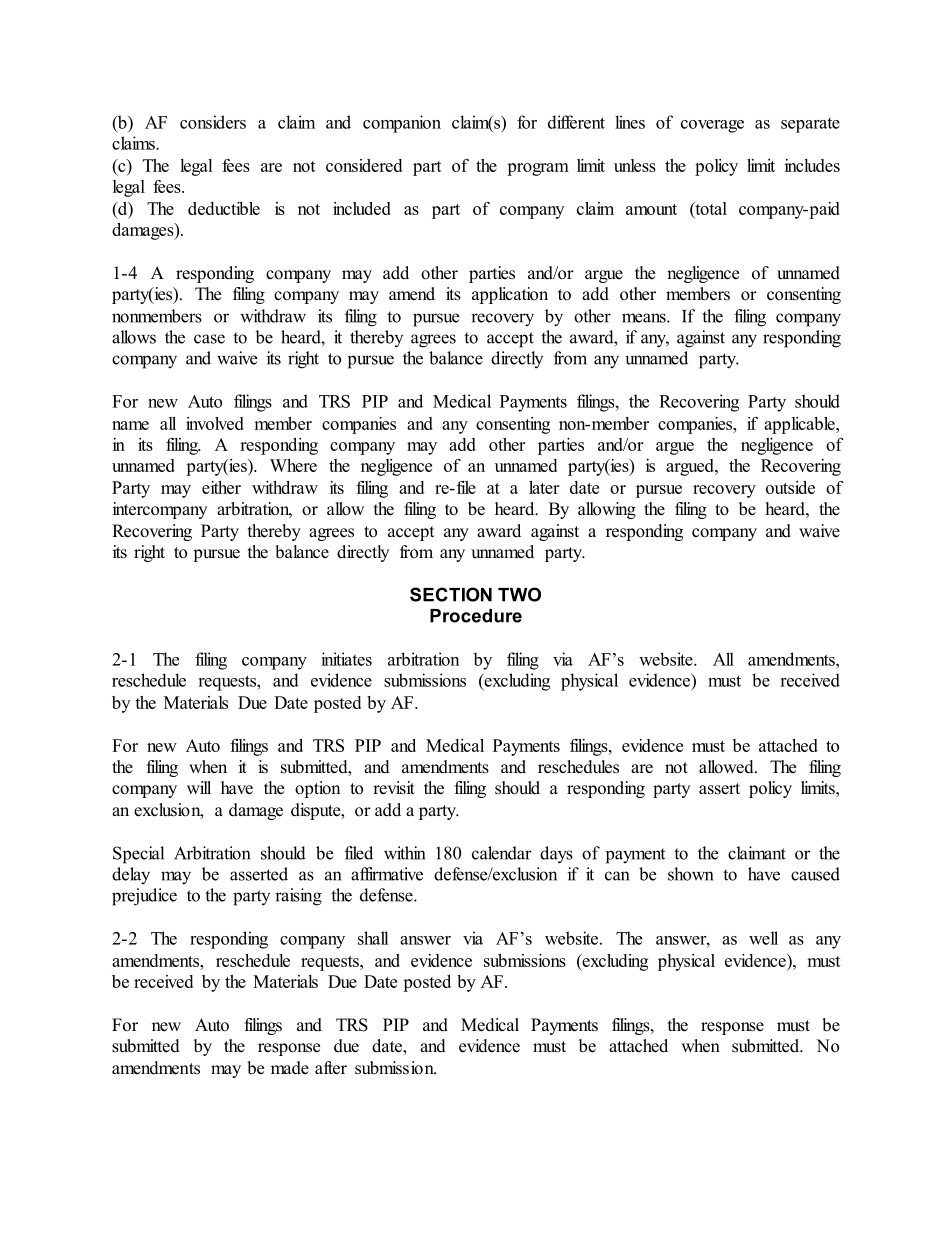 The width and height of the document is (952, 1233). Describe the element at coordinates (690, 874) in the document. I see `shown` at that location.
